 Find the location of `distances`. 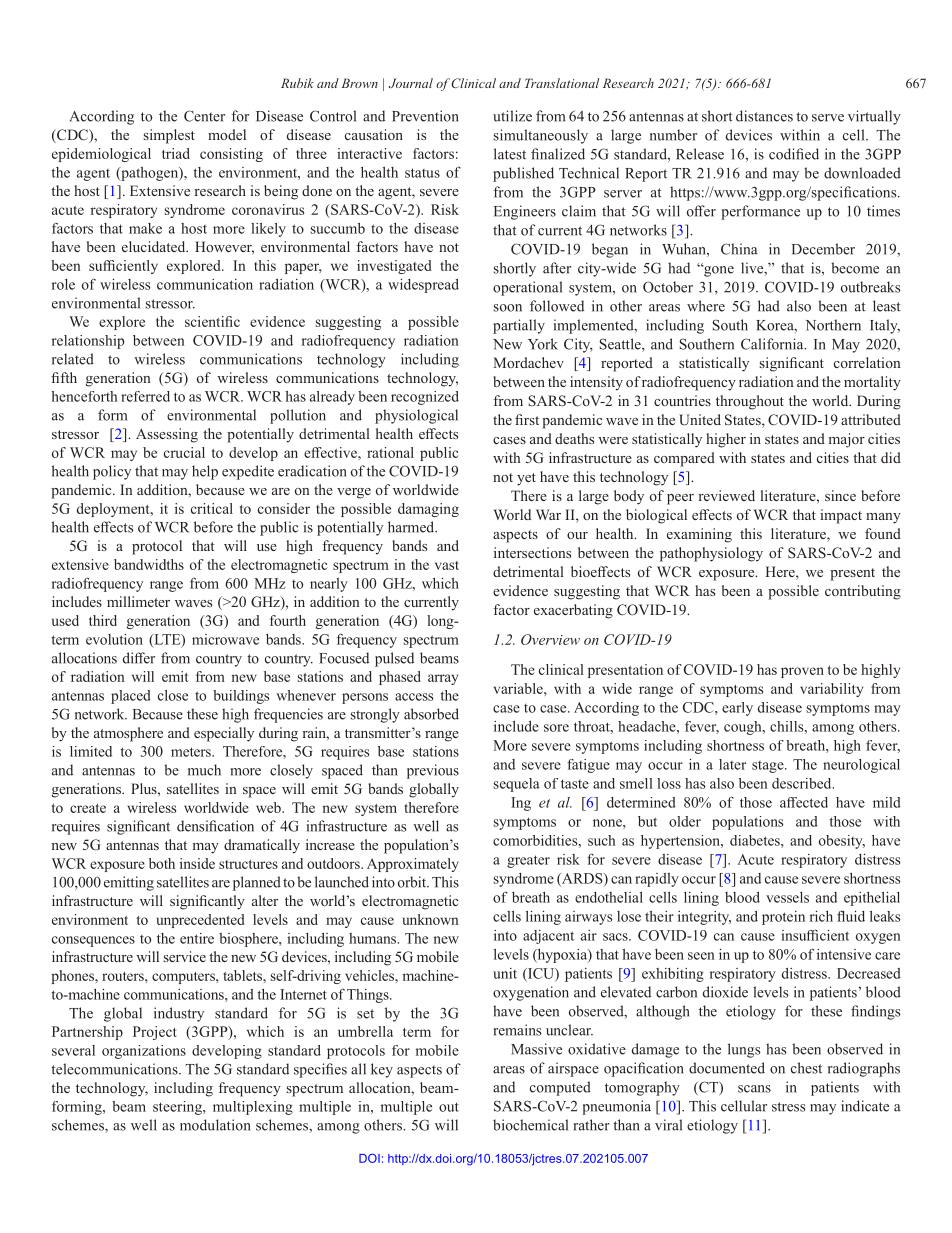

distances is located at coordinates (764, 116).
